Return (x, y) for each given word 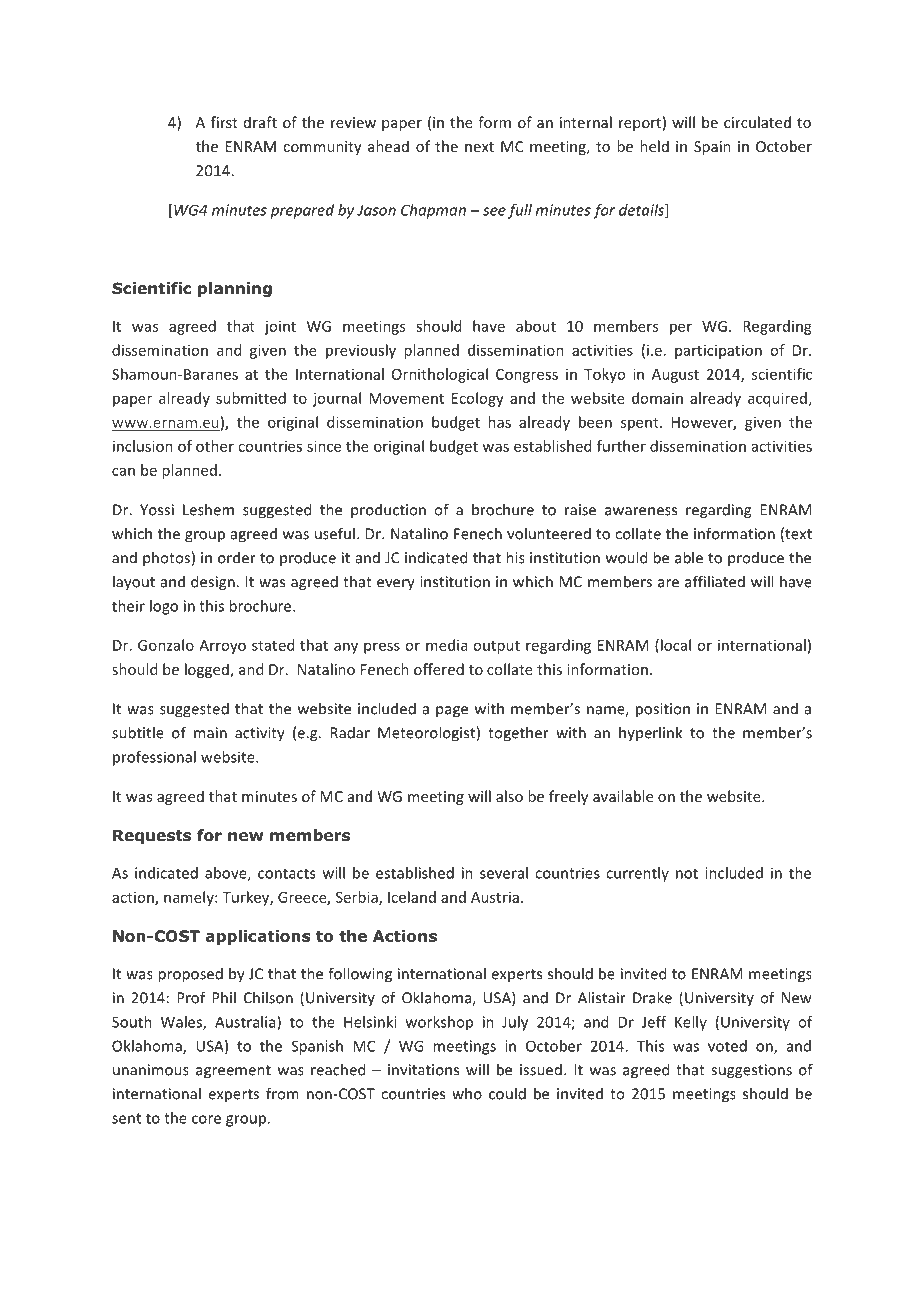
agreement (233, 1072)
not (687, 873)
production (388, 511)
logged (208, 670)
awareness (641, 511)
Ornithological (440, 375)
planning (235, 289)
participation (718, 351)
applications (258, 937)
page (452, 712)
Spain (712, 148)
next (479, 147)
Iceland (412, 897)
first (224, 122)
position (663, 710)
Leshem (208, 509)
